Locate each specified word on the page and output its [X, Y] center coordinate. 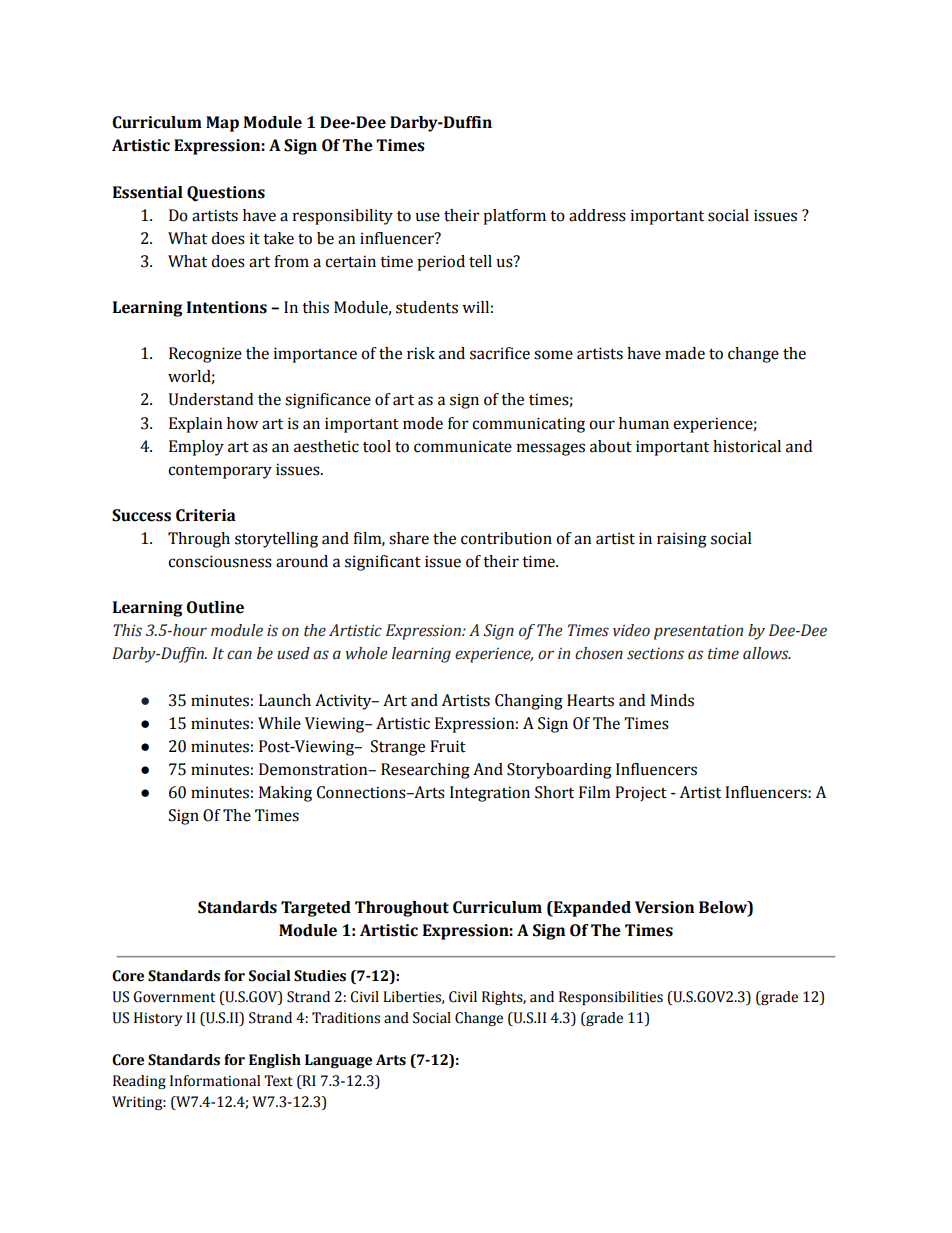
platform [514, 217]
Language [338, 1061]
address [597, 215]
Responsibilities [611, 998]
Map [222, 124]
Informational [215, 1081]
